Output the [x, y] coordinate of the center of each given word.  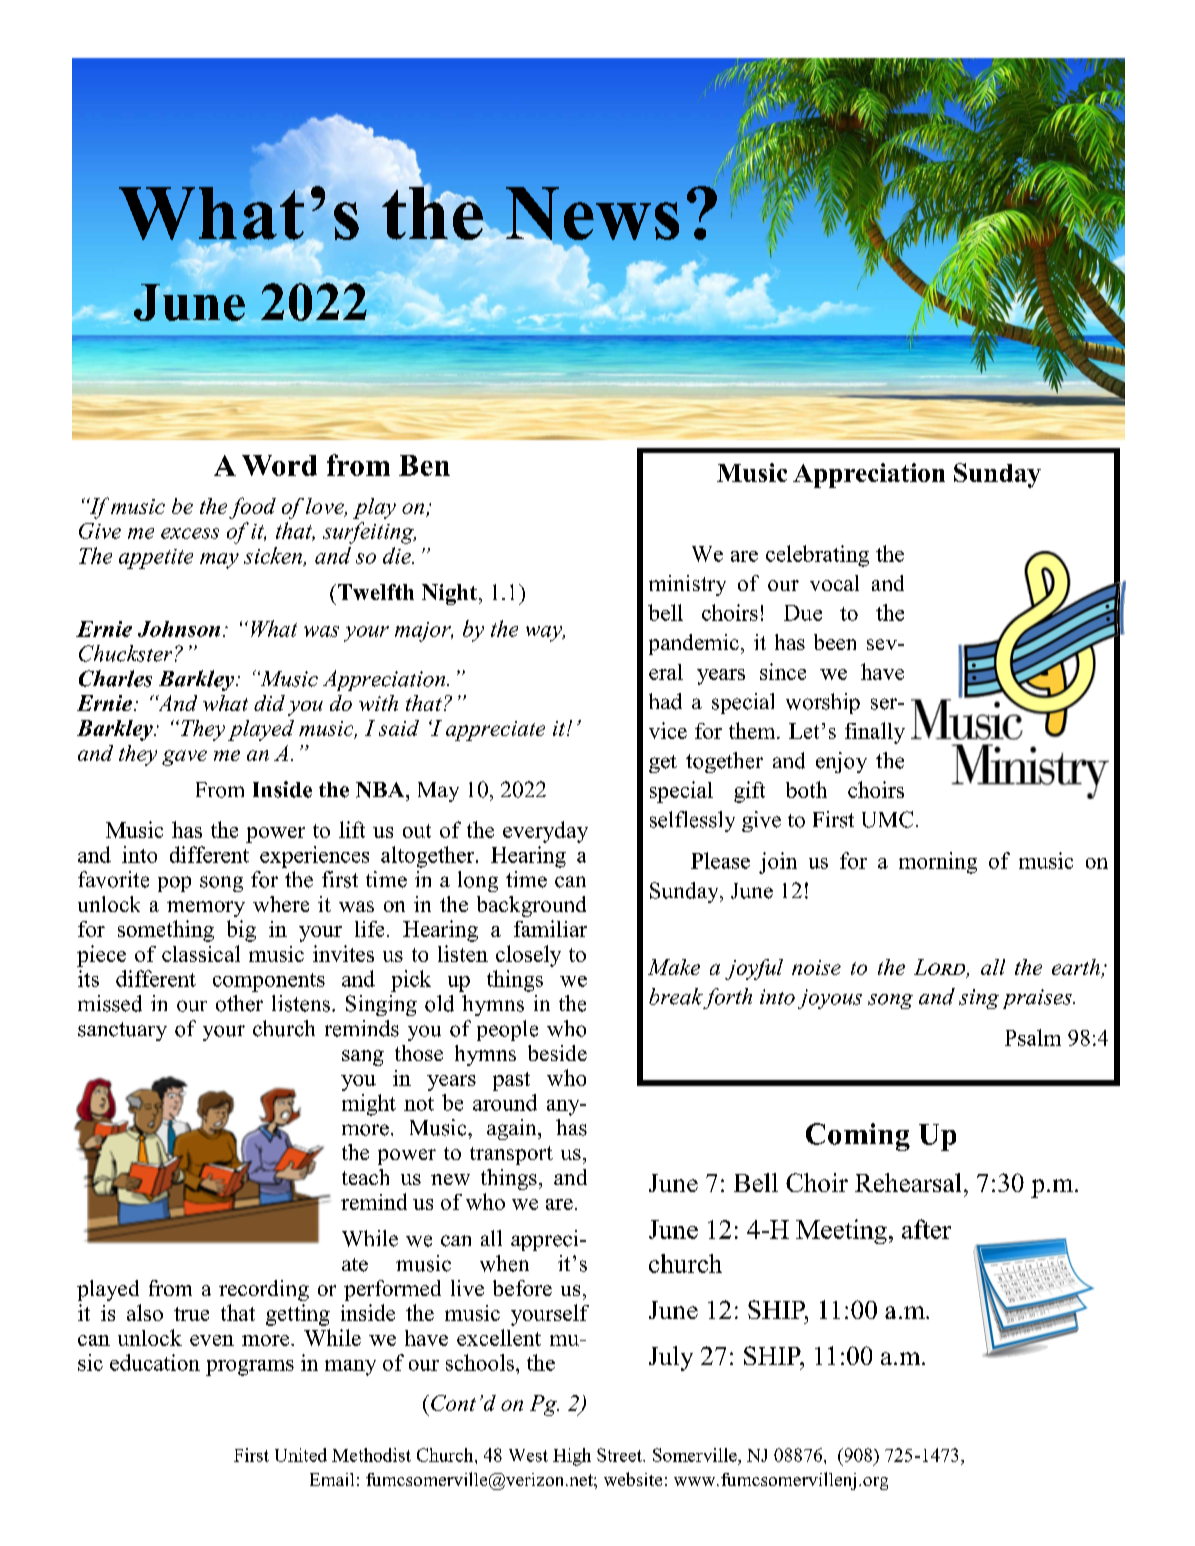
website [633, 1479]
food [252, 508]
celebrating [817, 556]
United [301, 1455]
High [572, 1457]
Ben [424, 465]
